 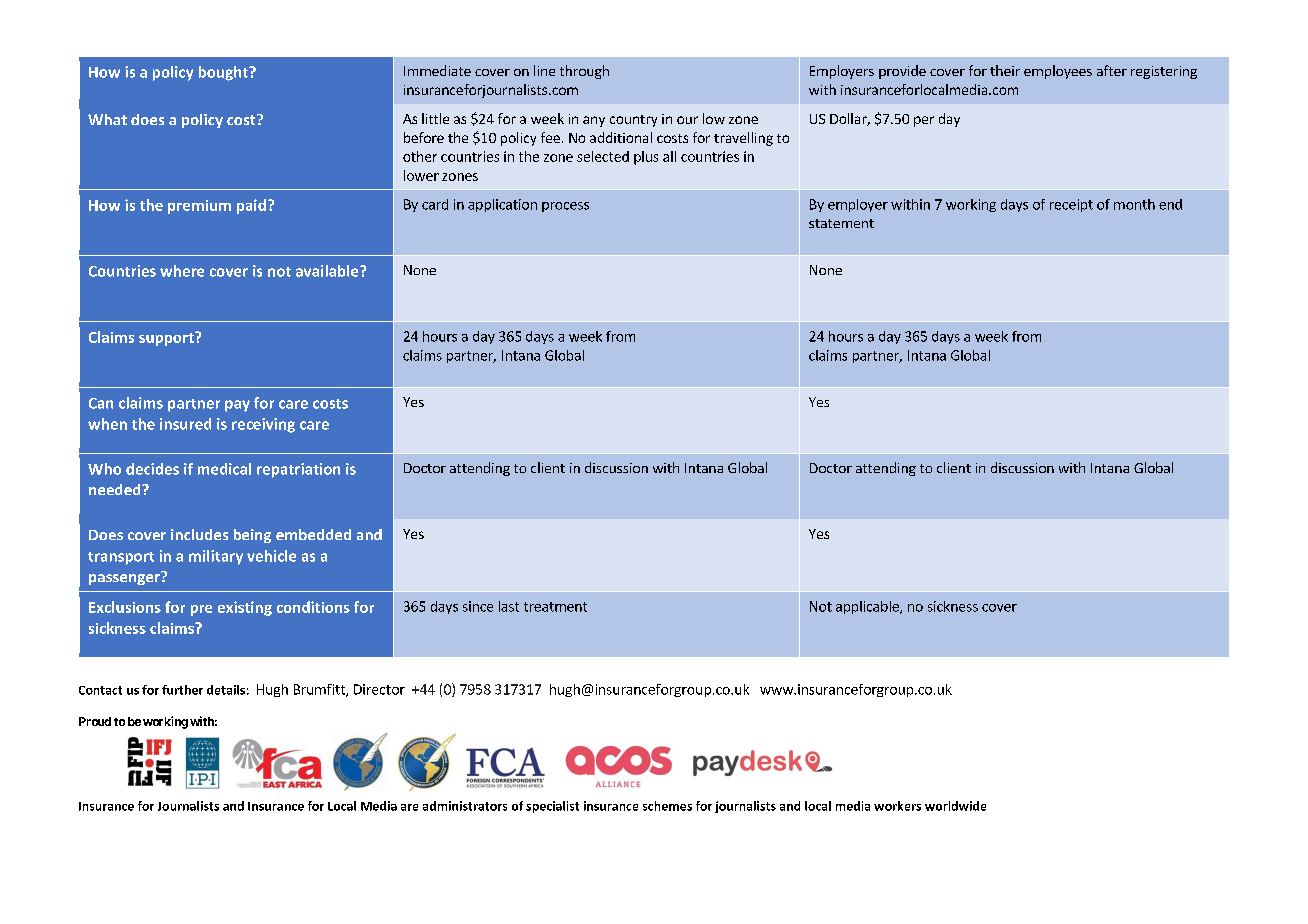 What do you see at coordinates (1071, 205) in the screenshot?
I see `receipt` at bounding box center [1071, 205].
